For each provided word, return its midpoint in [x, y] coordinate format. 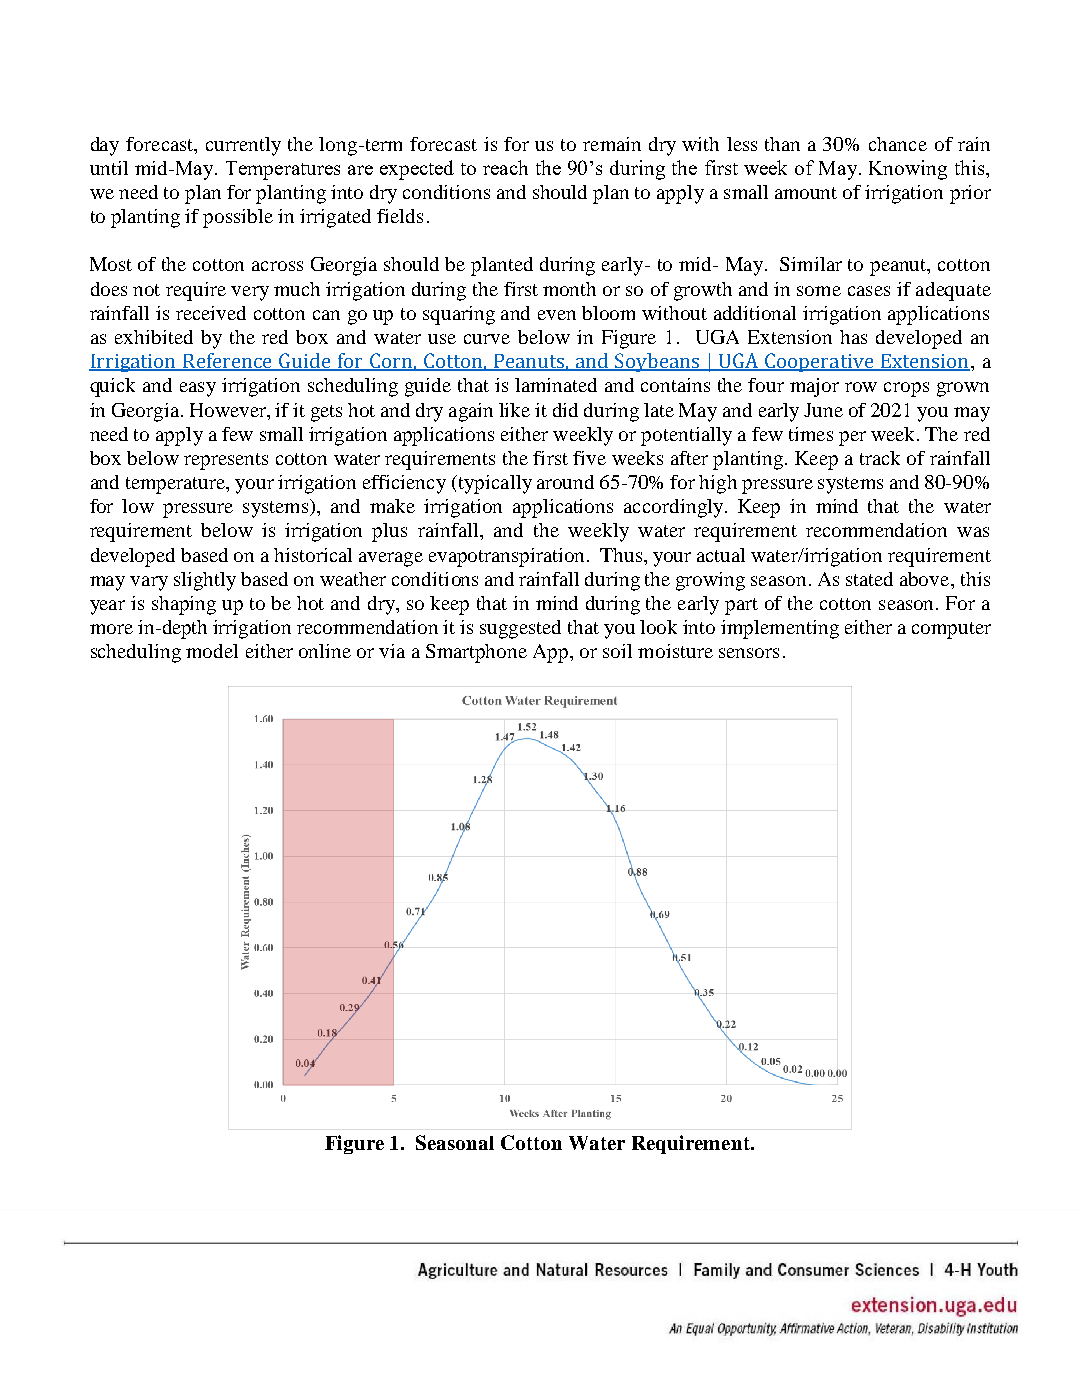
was [973, 532]
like [514, 410]
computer [951, 630]
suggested [520, 629]
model [212, 651]
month [569, 289]
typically [494, 484]
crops [906, 389]
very [250, 293]
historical [313, 555]
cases [869, 291]
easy [198, 389]
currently [243, 146]
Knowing [908, 170]
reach [505, 167]
